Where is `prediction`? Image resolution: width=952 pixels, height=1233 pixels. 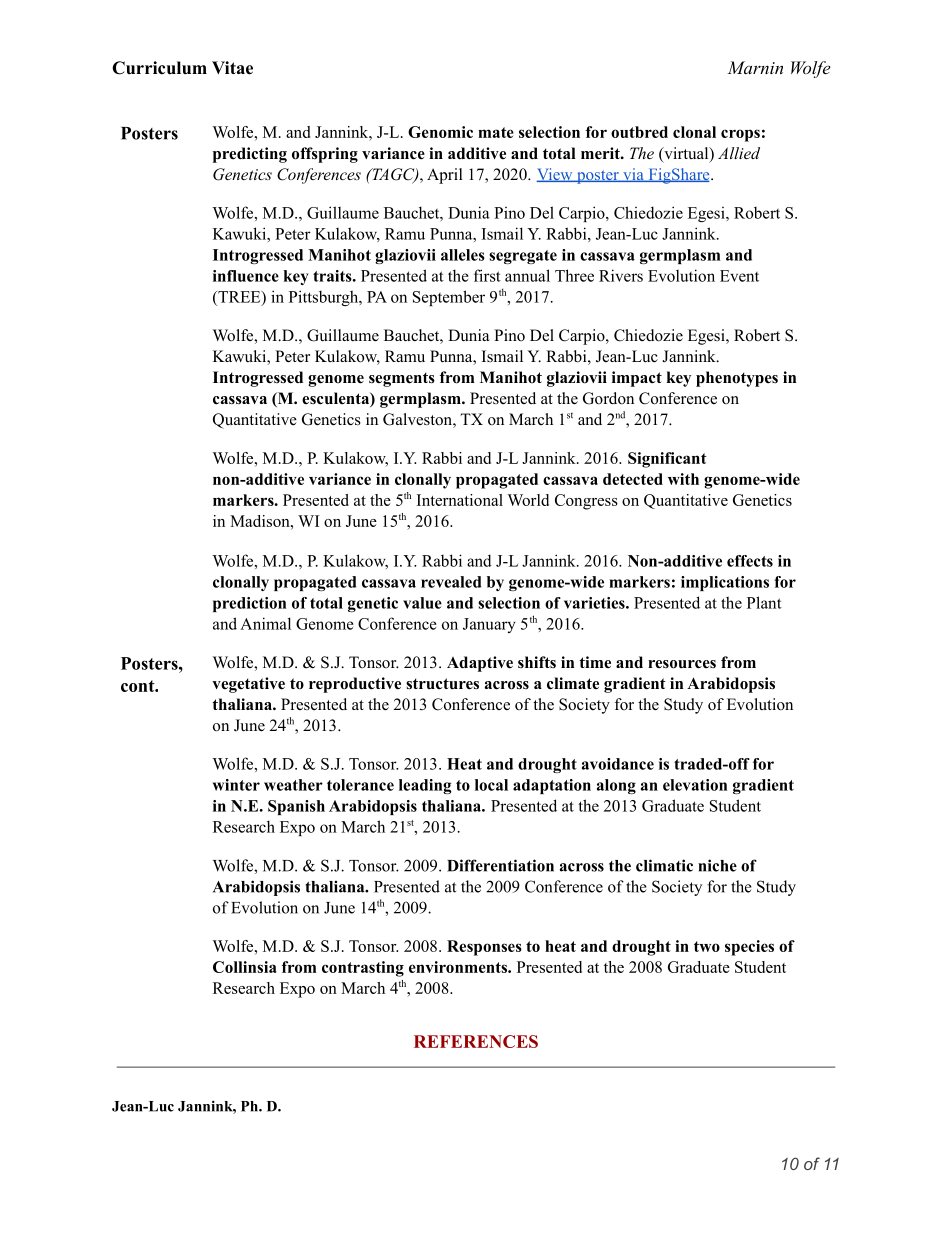
prediction is located at coordinates (249, 604).
